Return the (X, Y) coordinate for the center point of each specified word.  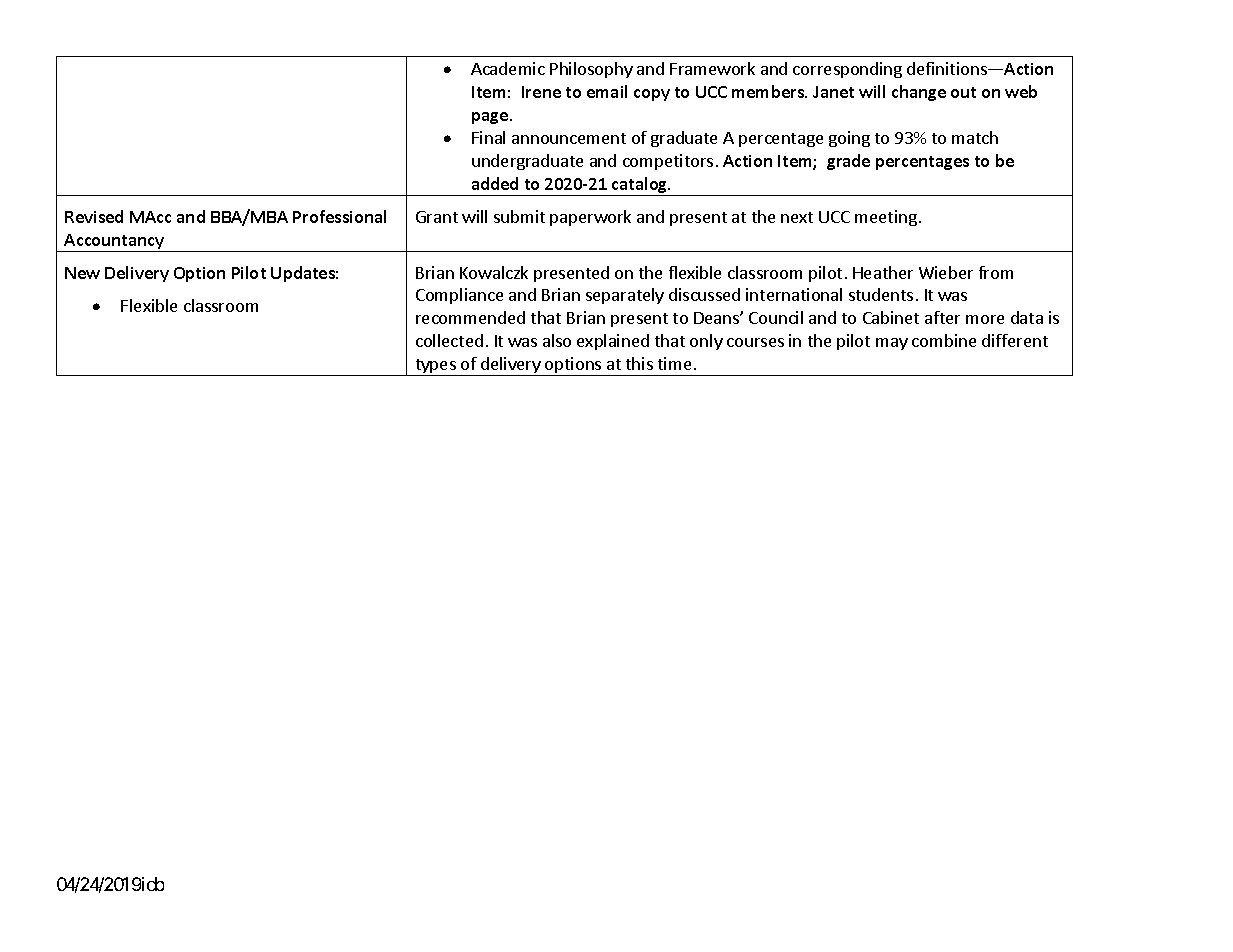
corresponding (847, 70)
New (82, 273)
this (639, 363)
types (435, 367)
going (849, 139)
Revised (94, 216)
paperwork (590, 218)
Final (488, 137)
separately (625, 296)
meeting (886, 218)
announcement (569, 138)
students (881, 294)
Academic (508, 68)
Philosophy (591, 70)
